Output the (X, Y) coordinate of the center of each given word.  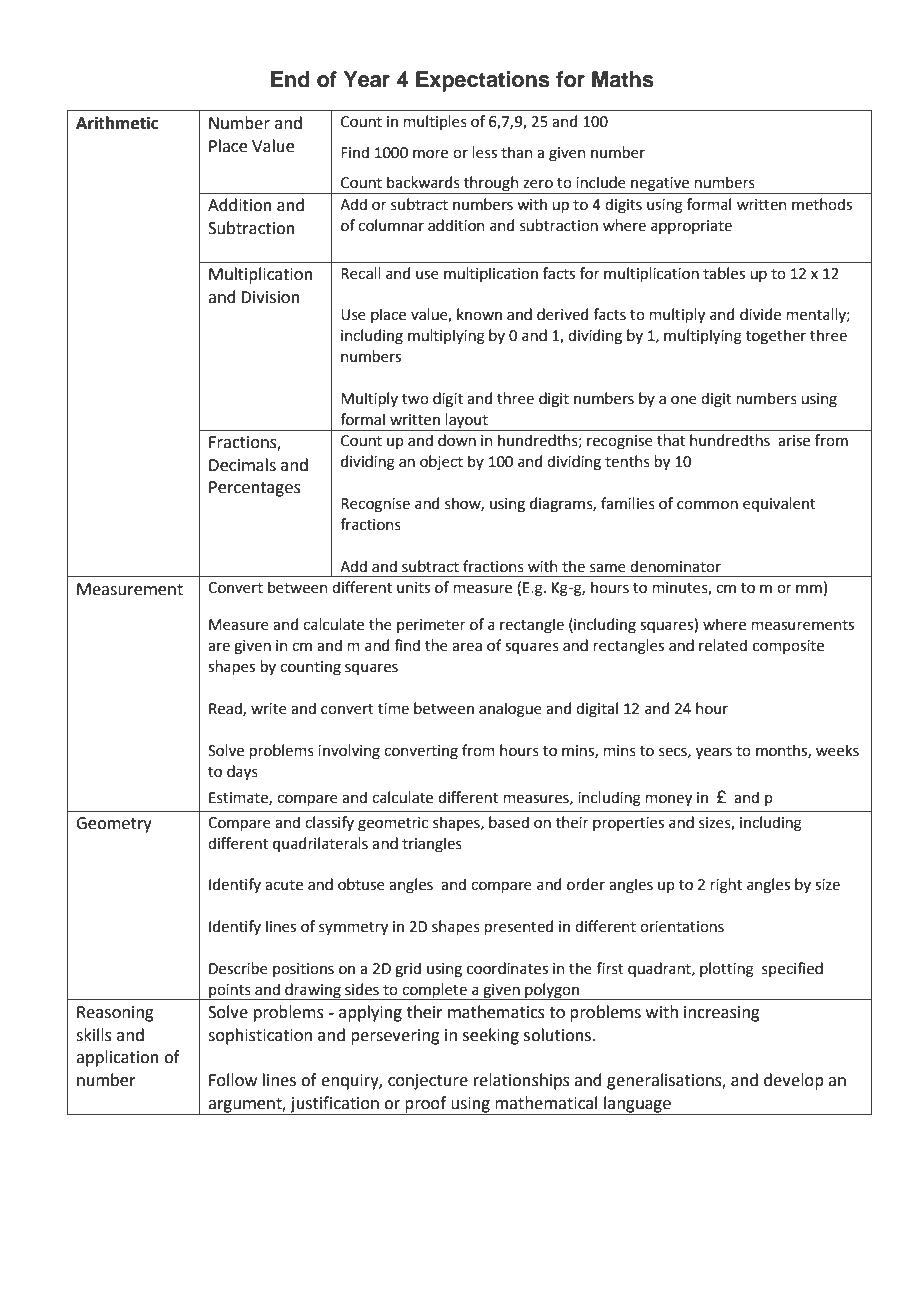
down (457, 440)
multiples (435, 122)
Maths (623, 79)
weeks (837, 750)
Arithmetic (117, 123)
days (242, 772)
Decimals (242, 465)
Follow (233, 1080)
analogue (510, 710)
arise (794, 441)
